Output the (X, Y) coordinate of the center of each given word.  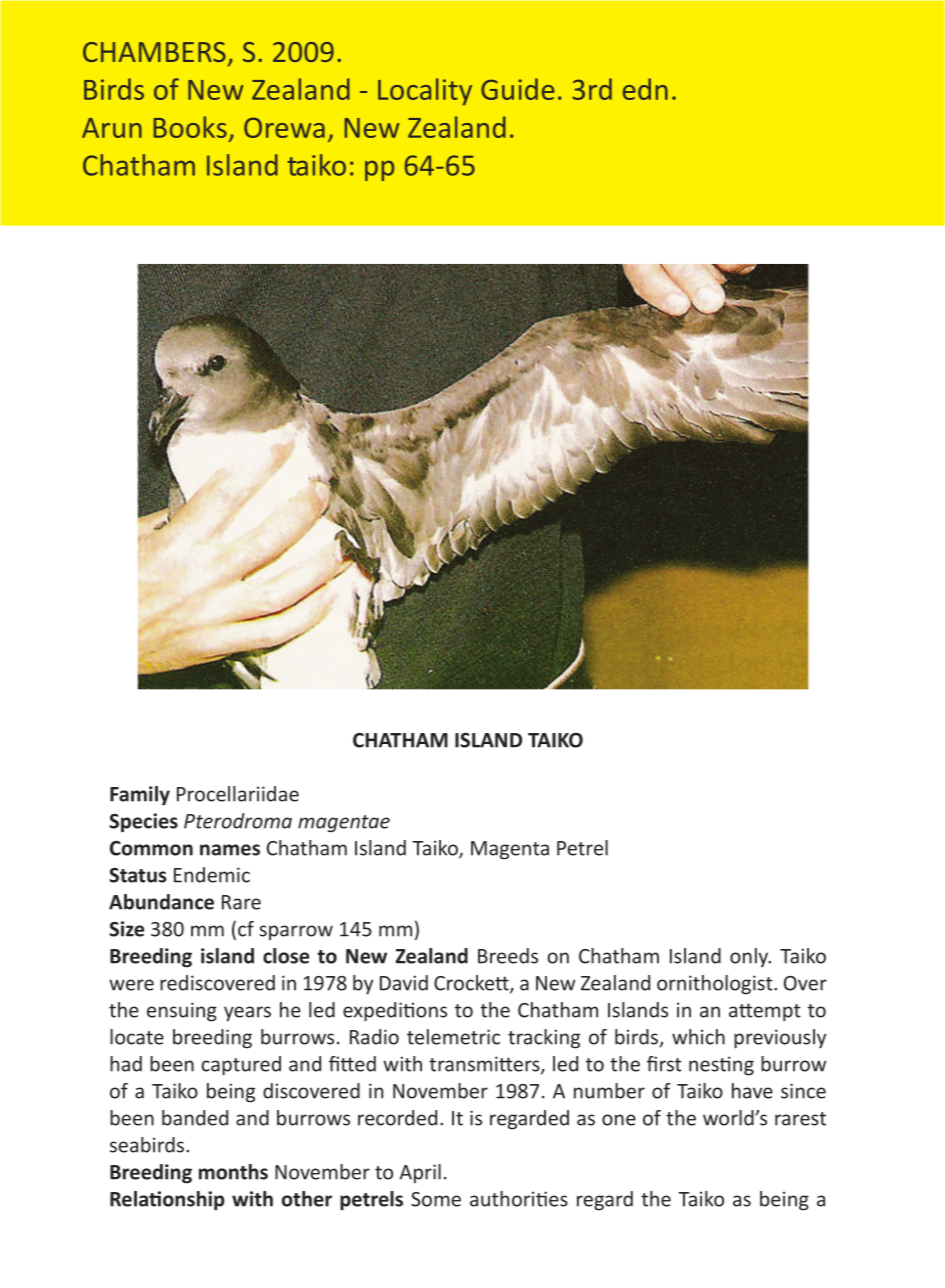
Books (190, 127)
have (752, 1091)
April (420, 1174)
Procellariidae (238, 794)
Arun (112, 128)
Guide (518, 89)
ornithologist (716, 985)
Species (143, 823)
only (750, 957)
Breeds (508, 956)
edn (645, 89)
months (233, 1172)
